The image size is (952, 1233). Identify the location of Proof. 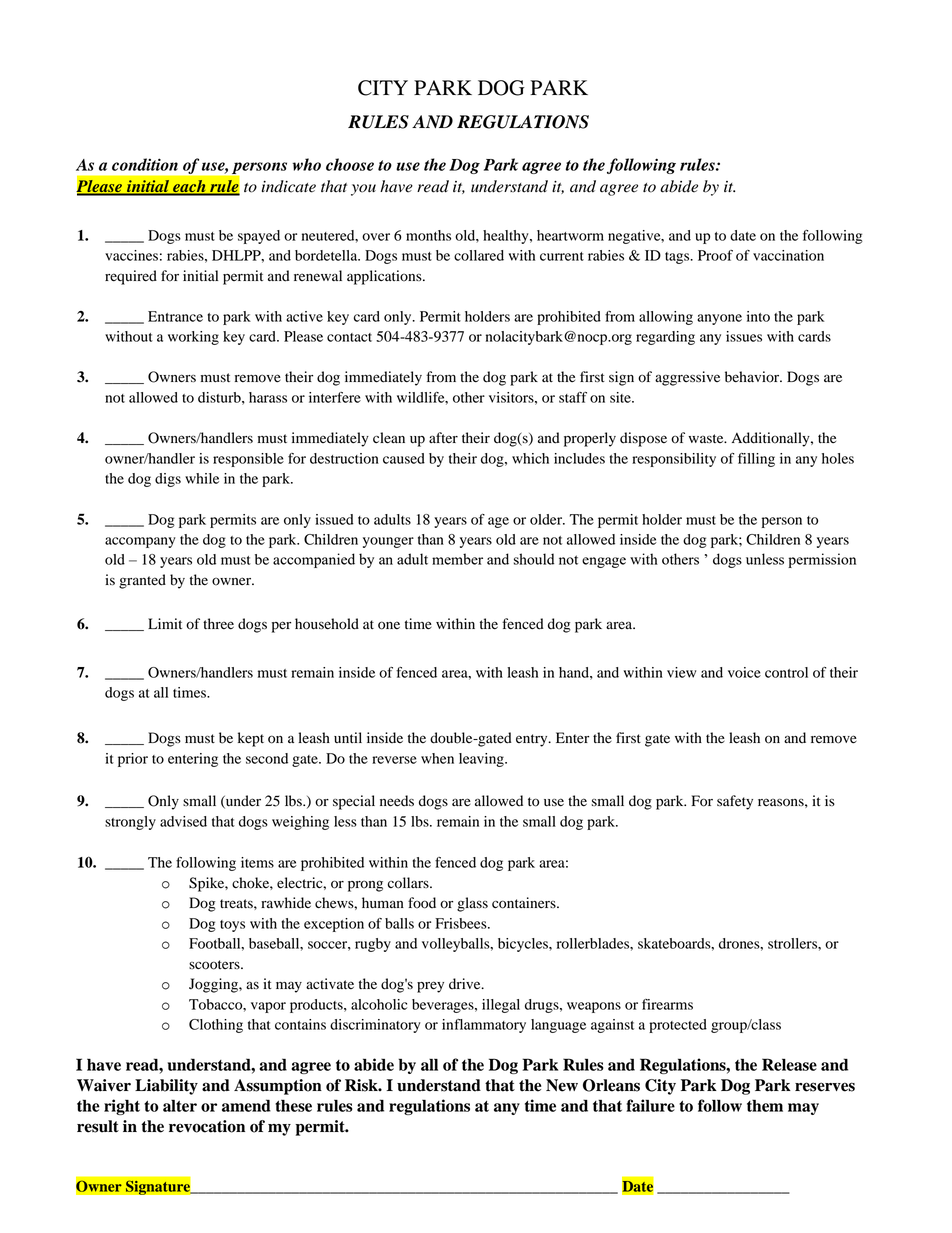
(715, 255).
